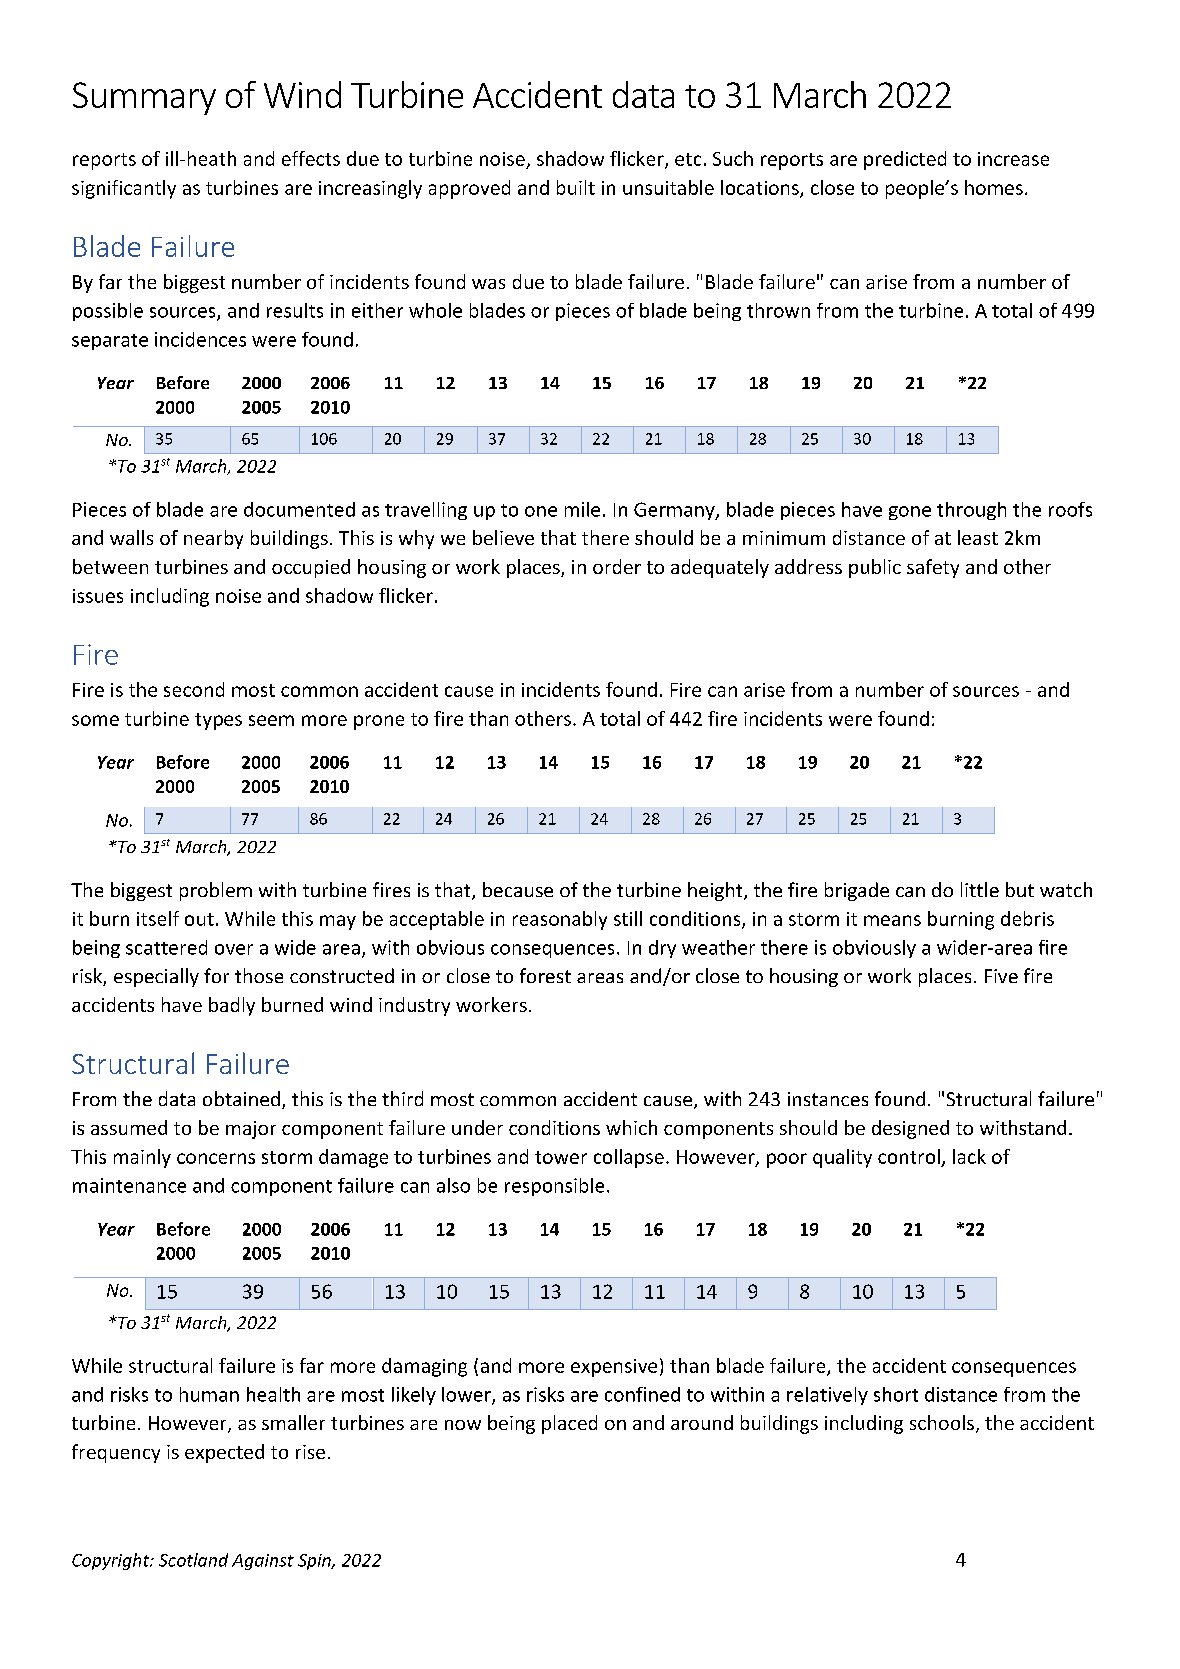  I want to click on Summary, so click(144, 98).
